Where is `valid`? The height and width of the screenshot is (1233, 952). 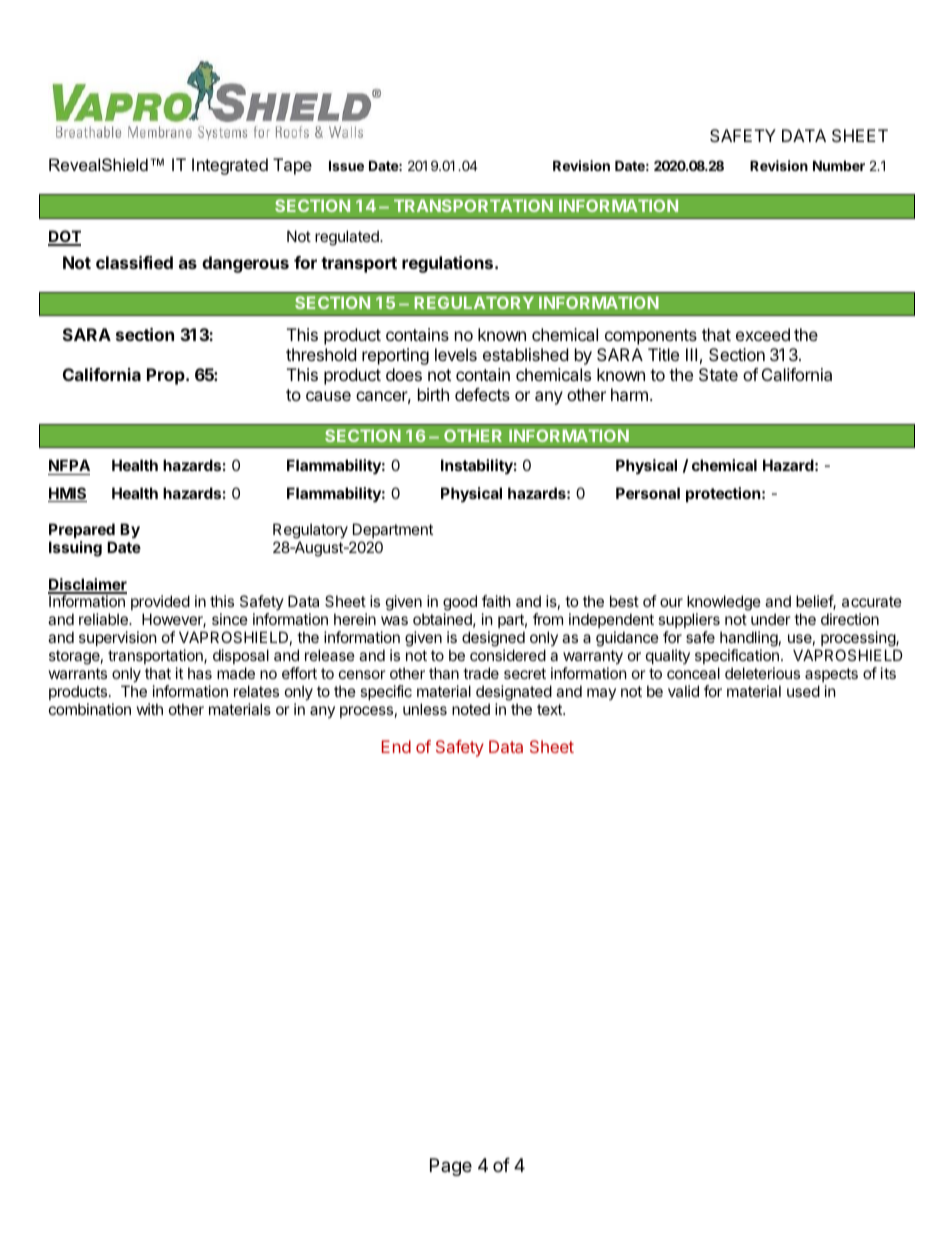 valid is located at coordinates (683, 691).
